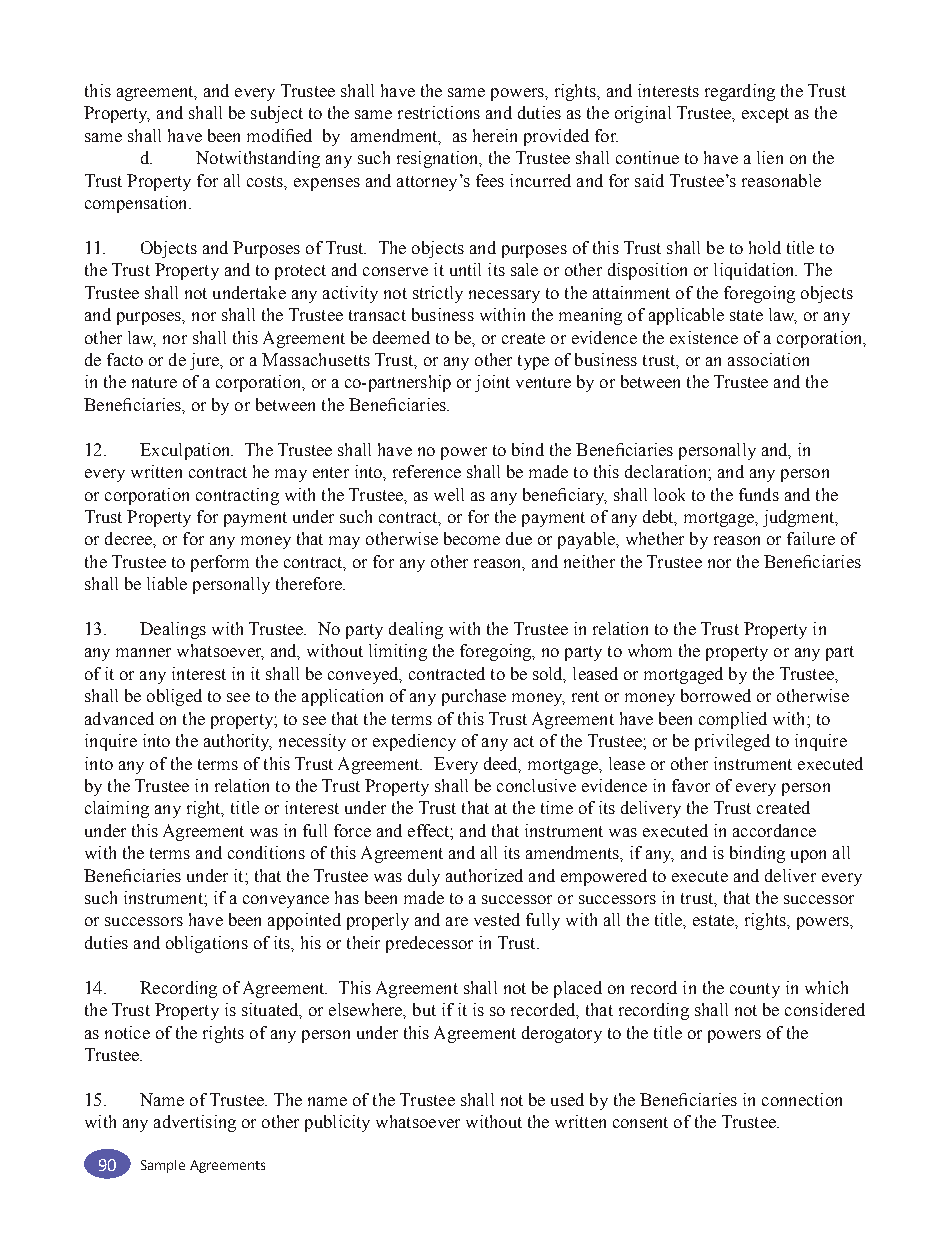 The width and height of the image is (952, 1233). Describe the element at coordinates (802, 1099) in the image. I see `connection` at that location.
